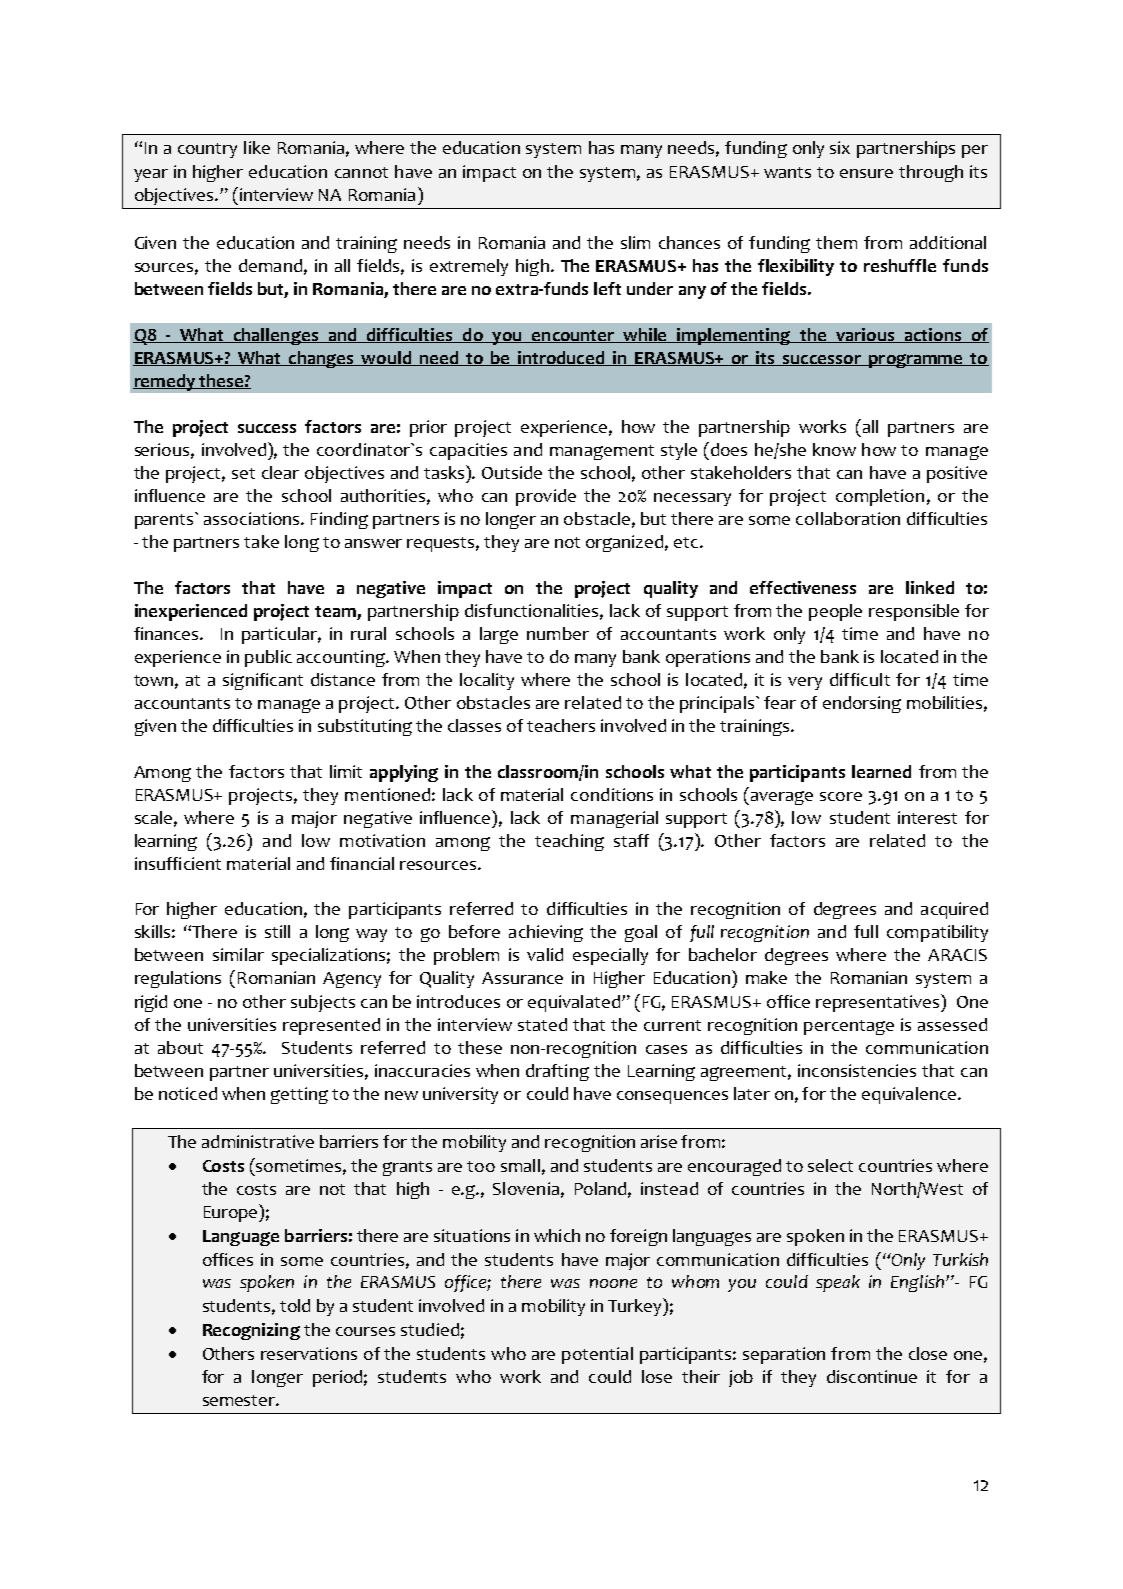 The image size is (1123, 1589). What do you see at coordinates (866, 173) in the image?
I see `ensure` at bounding box center [866, 173].
